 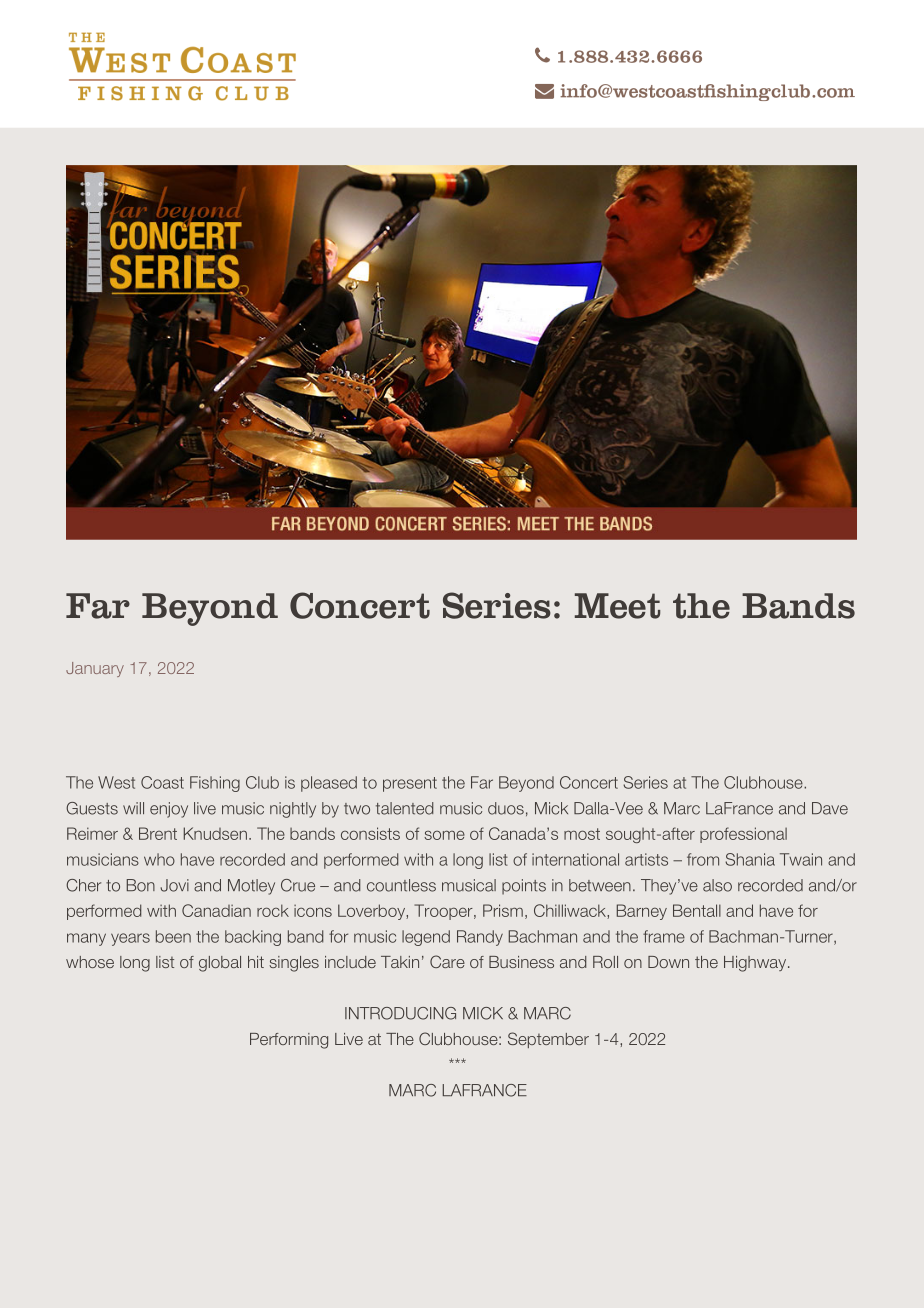 I want to click on professional, so click(x=743, y=835).
